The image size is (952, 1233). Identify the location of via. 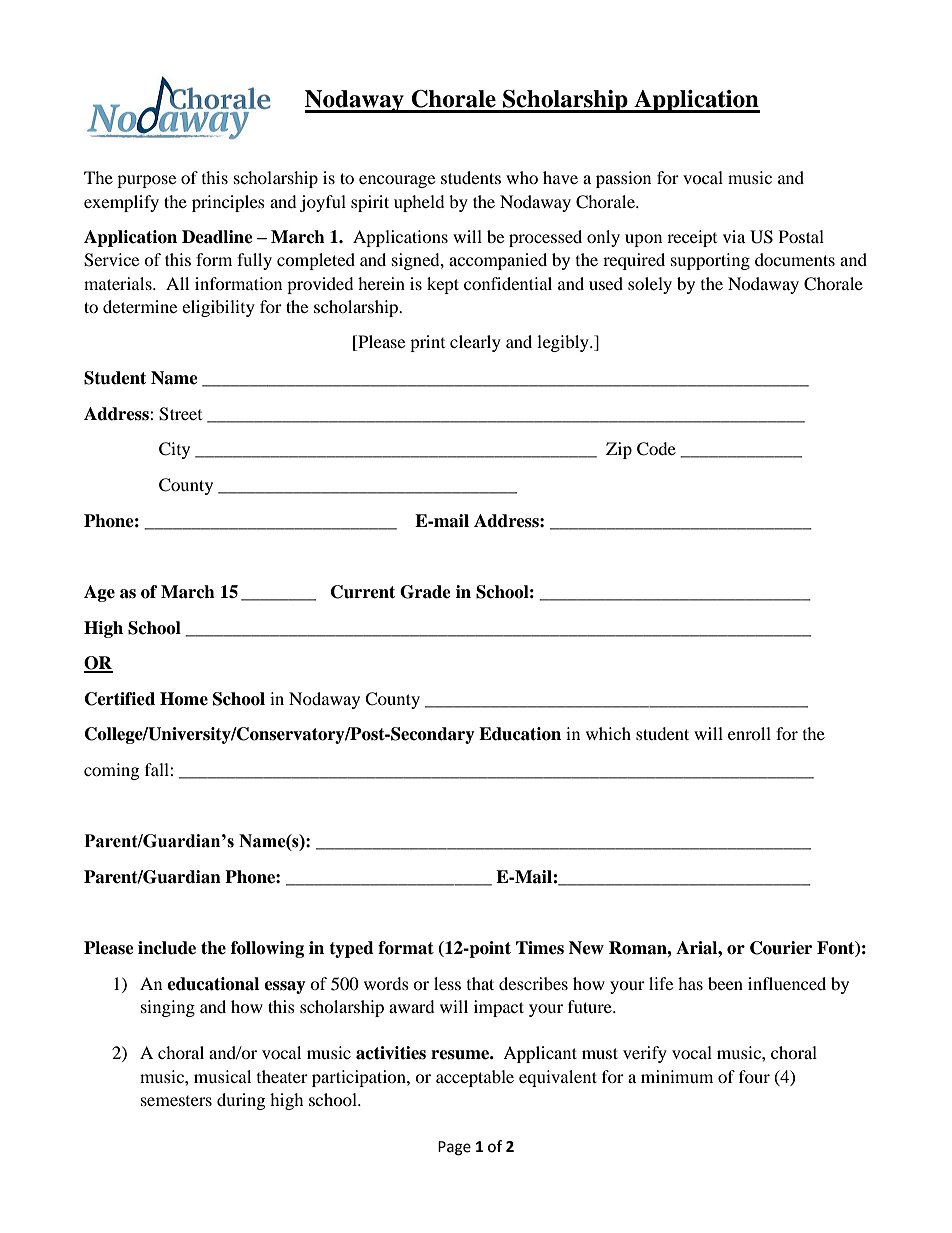
(734, 236).
